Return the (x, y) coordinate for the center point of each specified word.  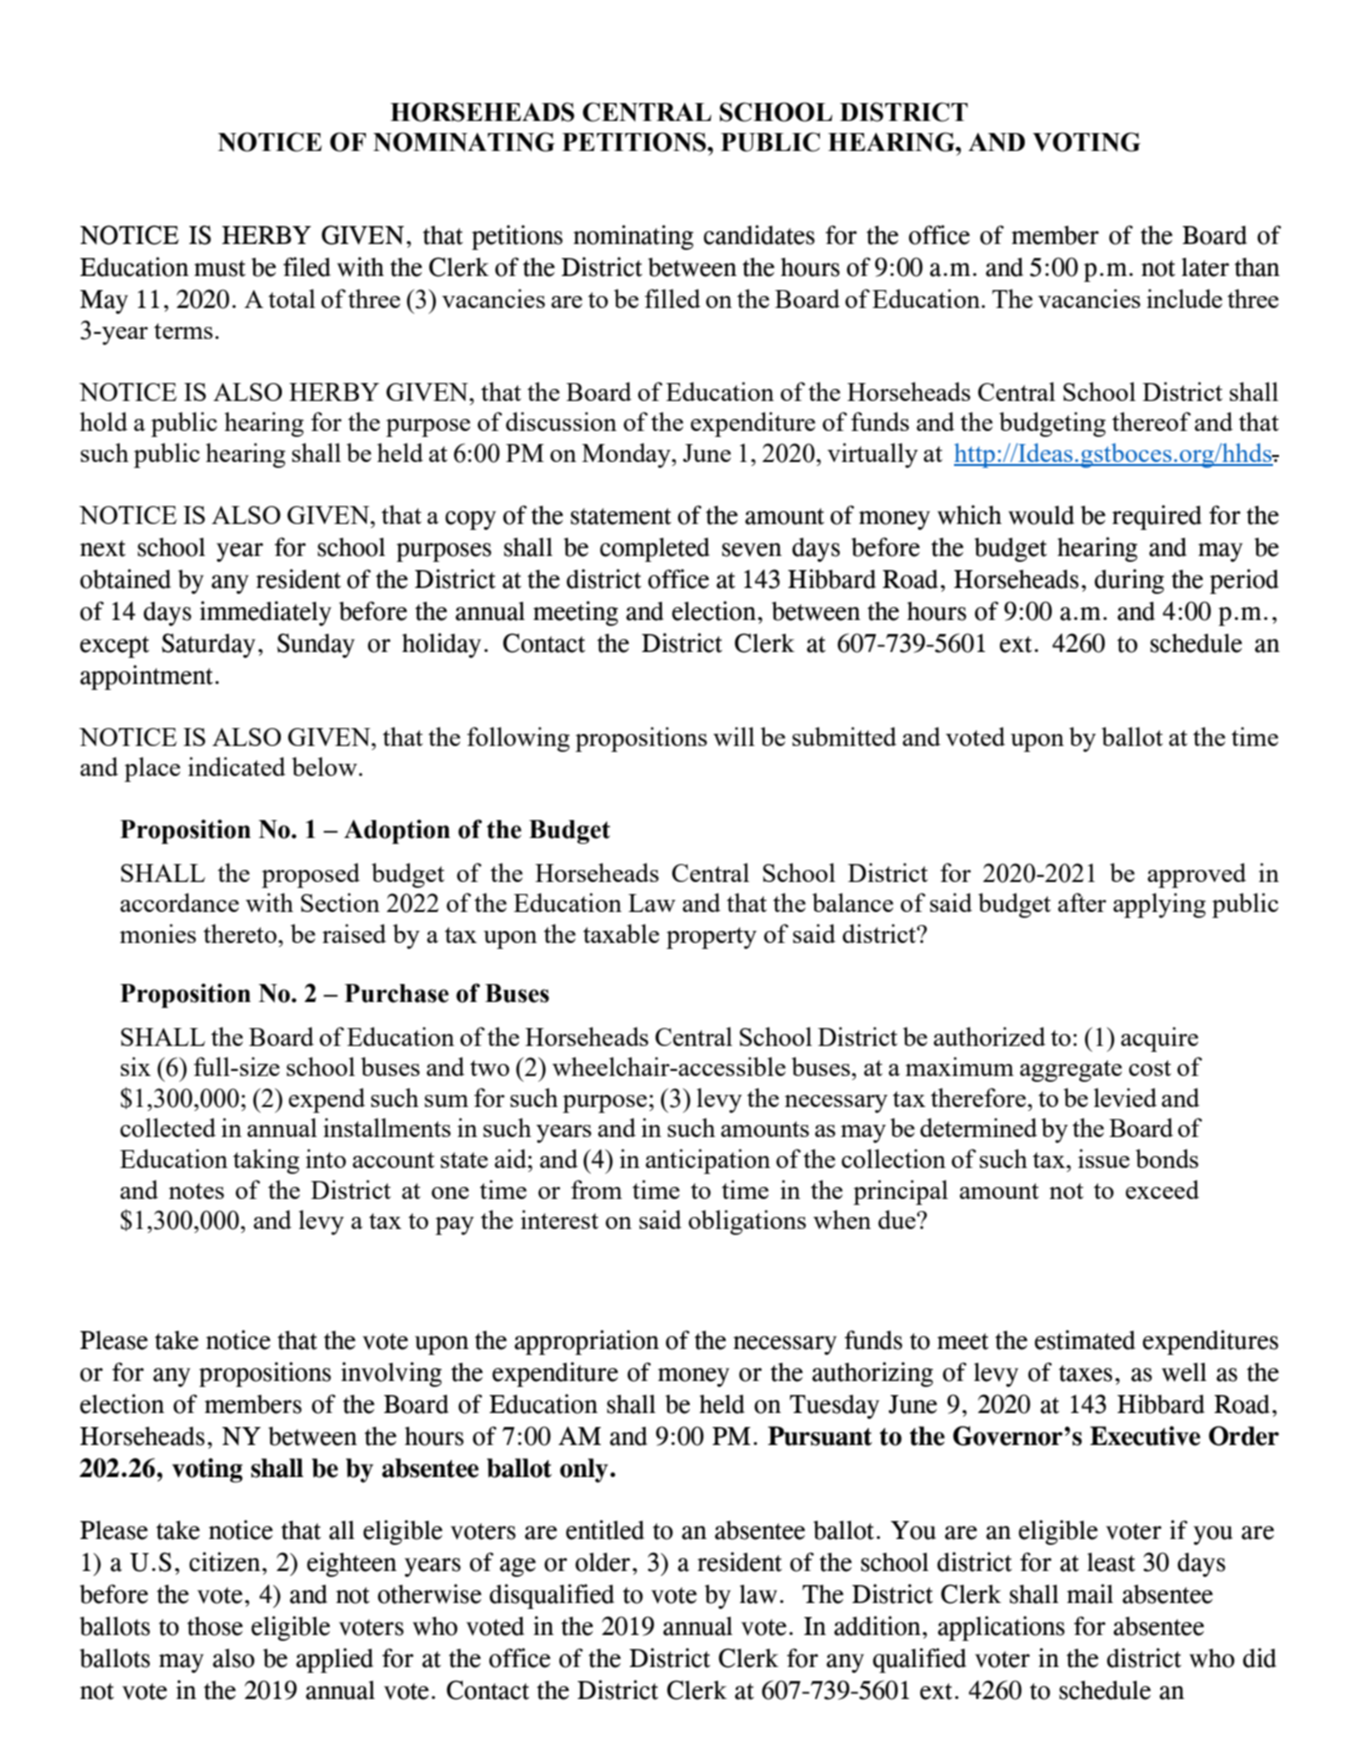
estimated (1085, 1340)
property (711, 938)
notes (196, 1191)
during (1129, 581)
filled (673, 298)
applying (1159, 905)
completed (655, 550)
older (602, 1562)
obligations (747, 1222)
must (220, 268)
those (215, 1626)
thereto (241, 933)
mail (1090, 1594)
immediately (265, 613)
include (1184, 298)
